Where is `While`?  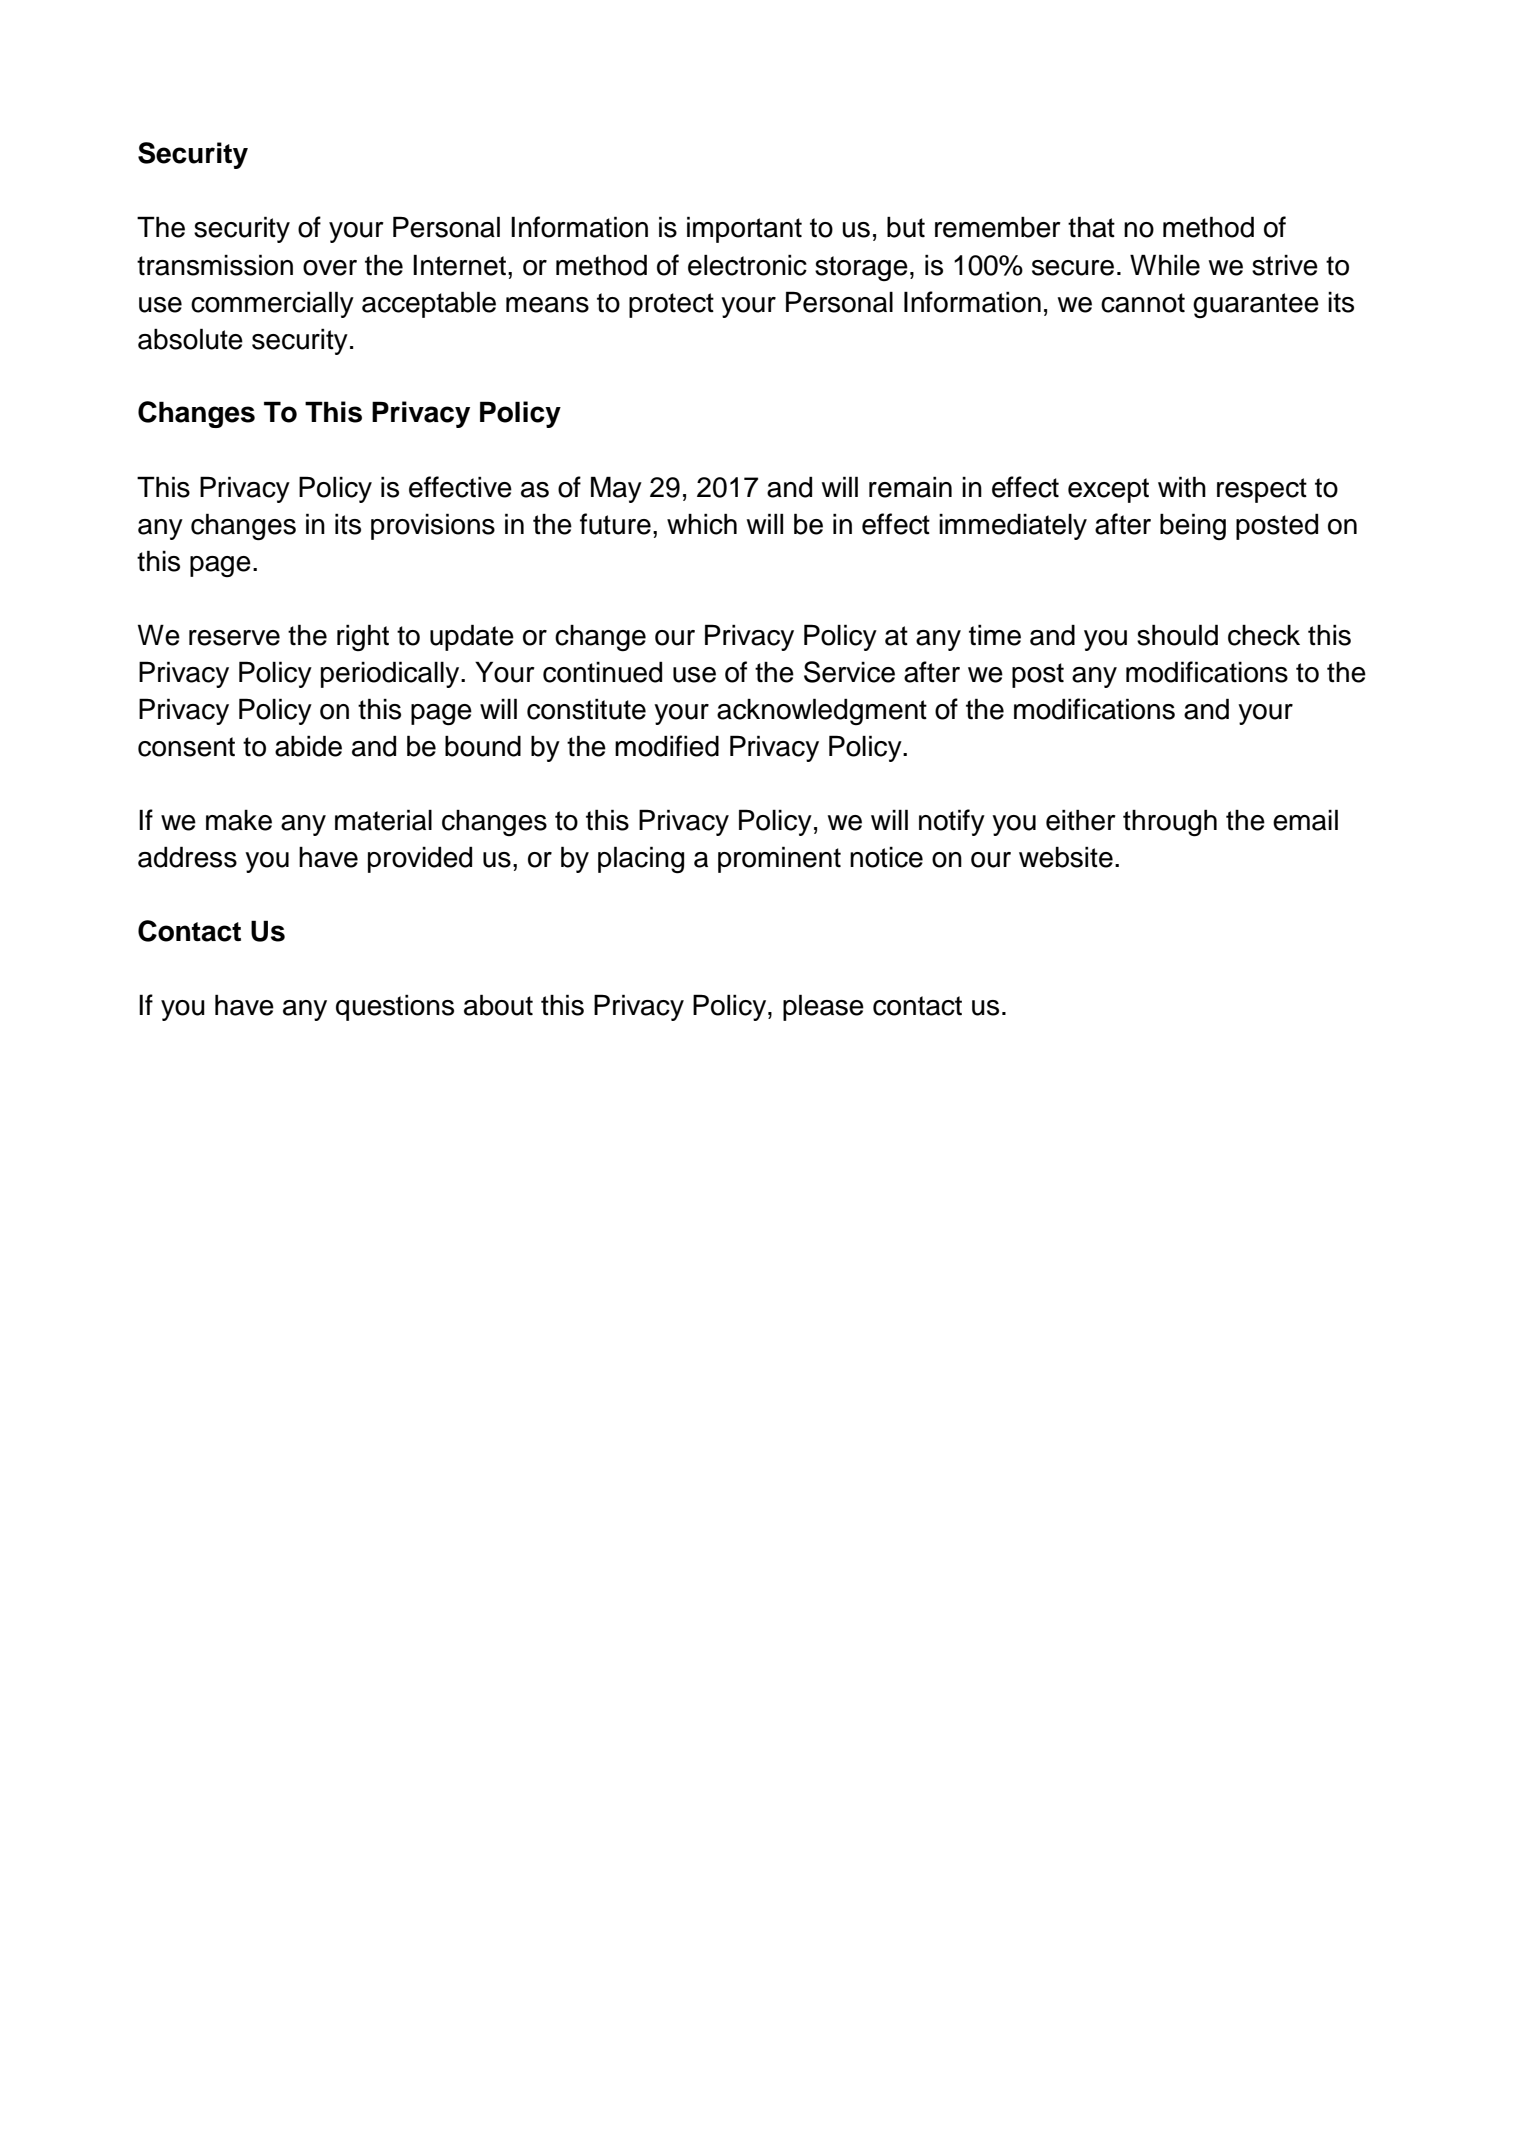 While is located at coordinates (1165, 265).
